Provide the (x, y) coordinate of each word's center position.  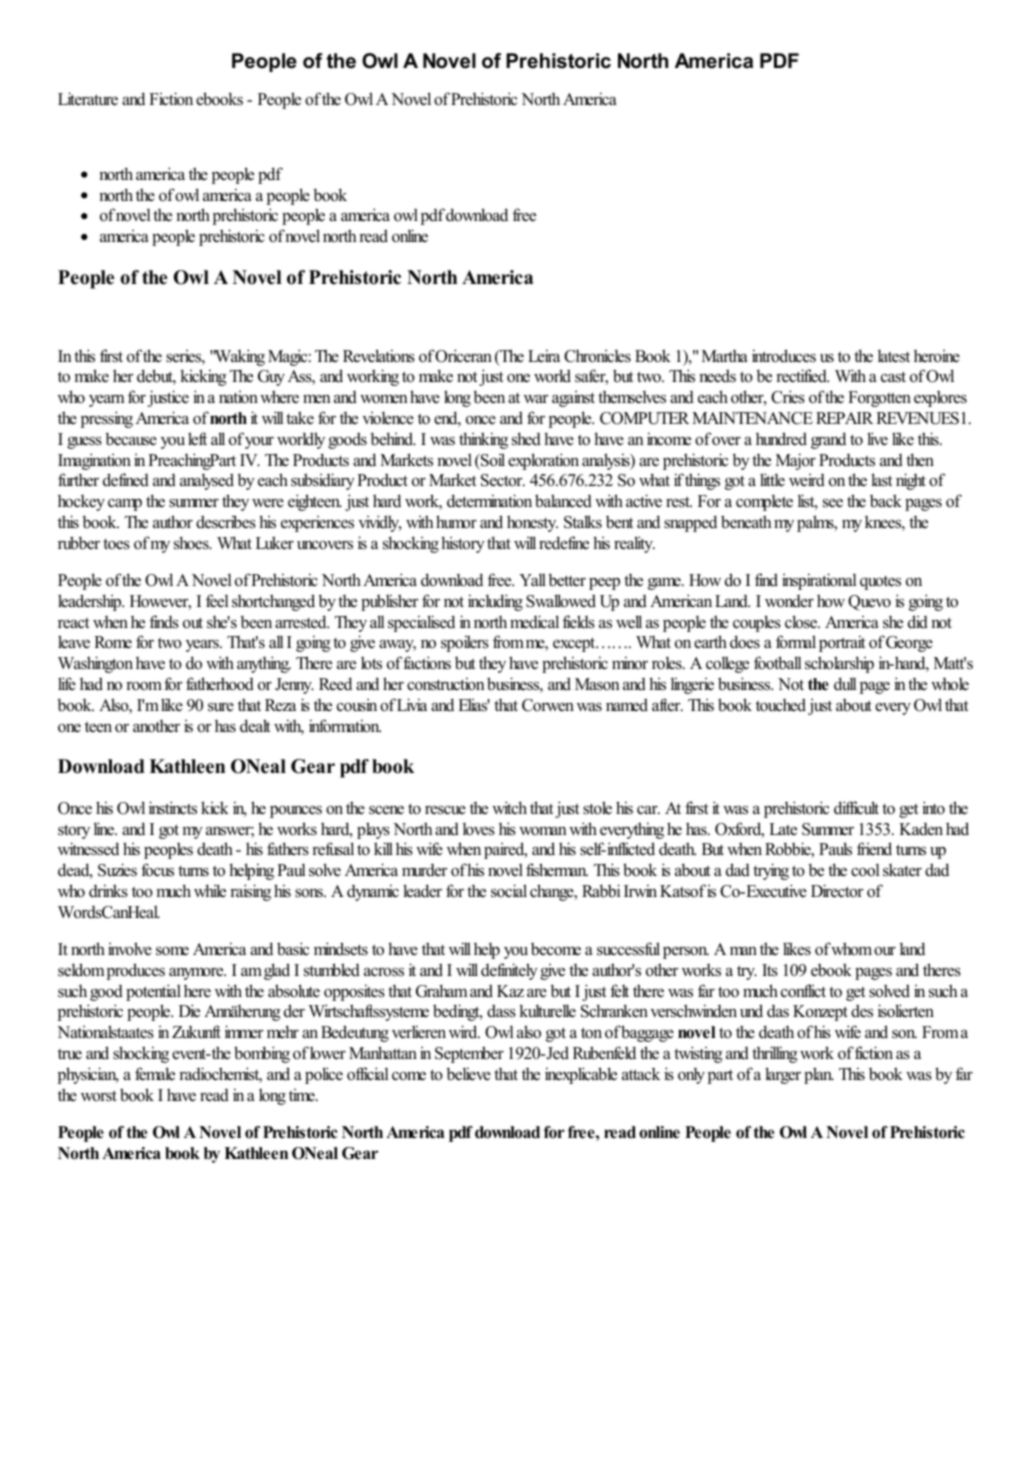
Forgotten (879, 399)
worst (99, 1096)
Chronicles (597, 356)
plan (819, 1075)
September (469, 1054)
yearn (107, 401)
